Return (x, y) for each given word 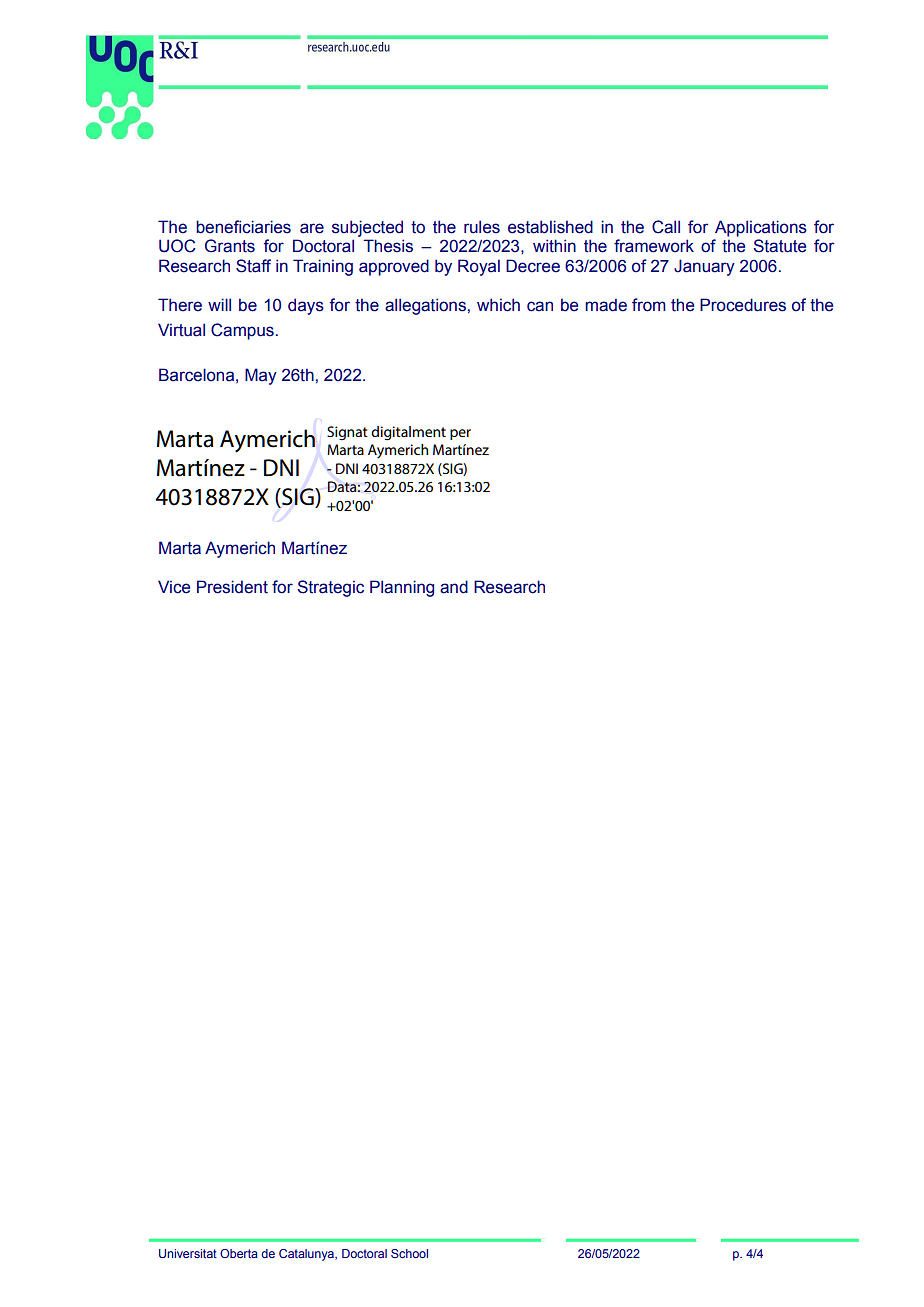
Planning (402, 588)
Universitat (188, 1253)
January (704, 267)
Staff (253, 266)
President (232, 587)
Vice (174, 587)
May (261, 376)
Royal (479, 267)
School (409, 1253)
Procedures (743, 305)
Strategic (331, 588)
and (454, 587)
